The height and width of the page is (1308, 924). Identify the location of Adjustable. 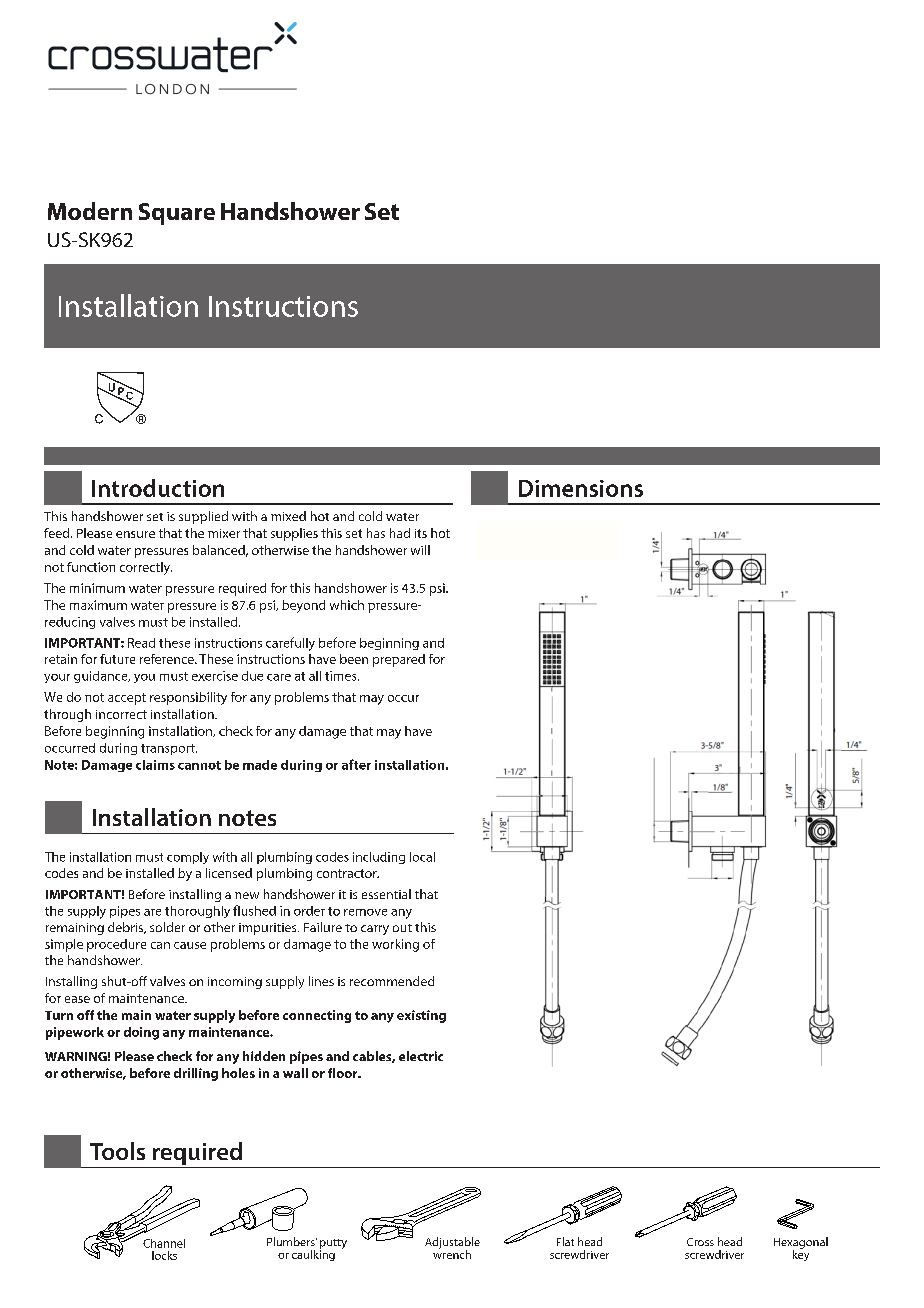
(452, 1244).
